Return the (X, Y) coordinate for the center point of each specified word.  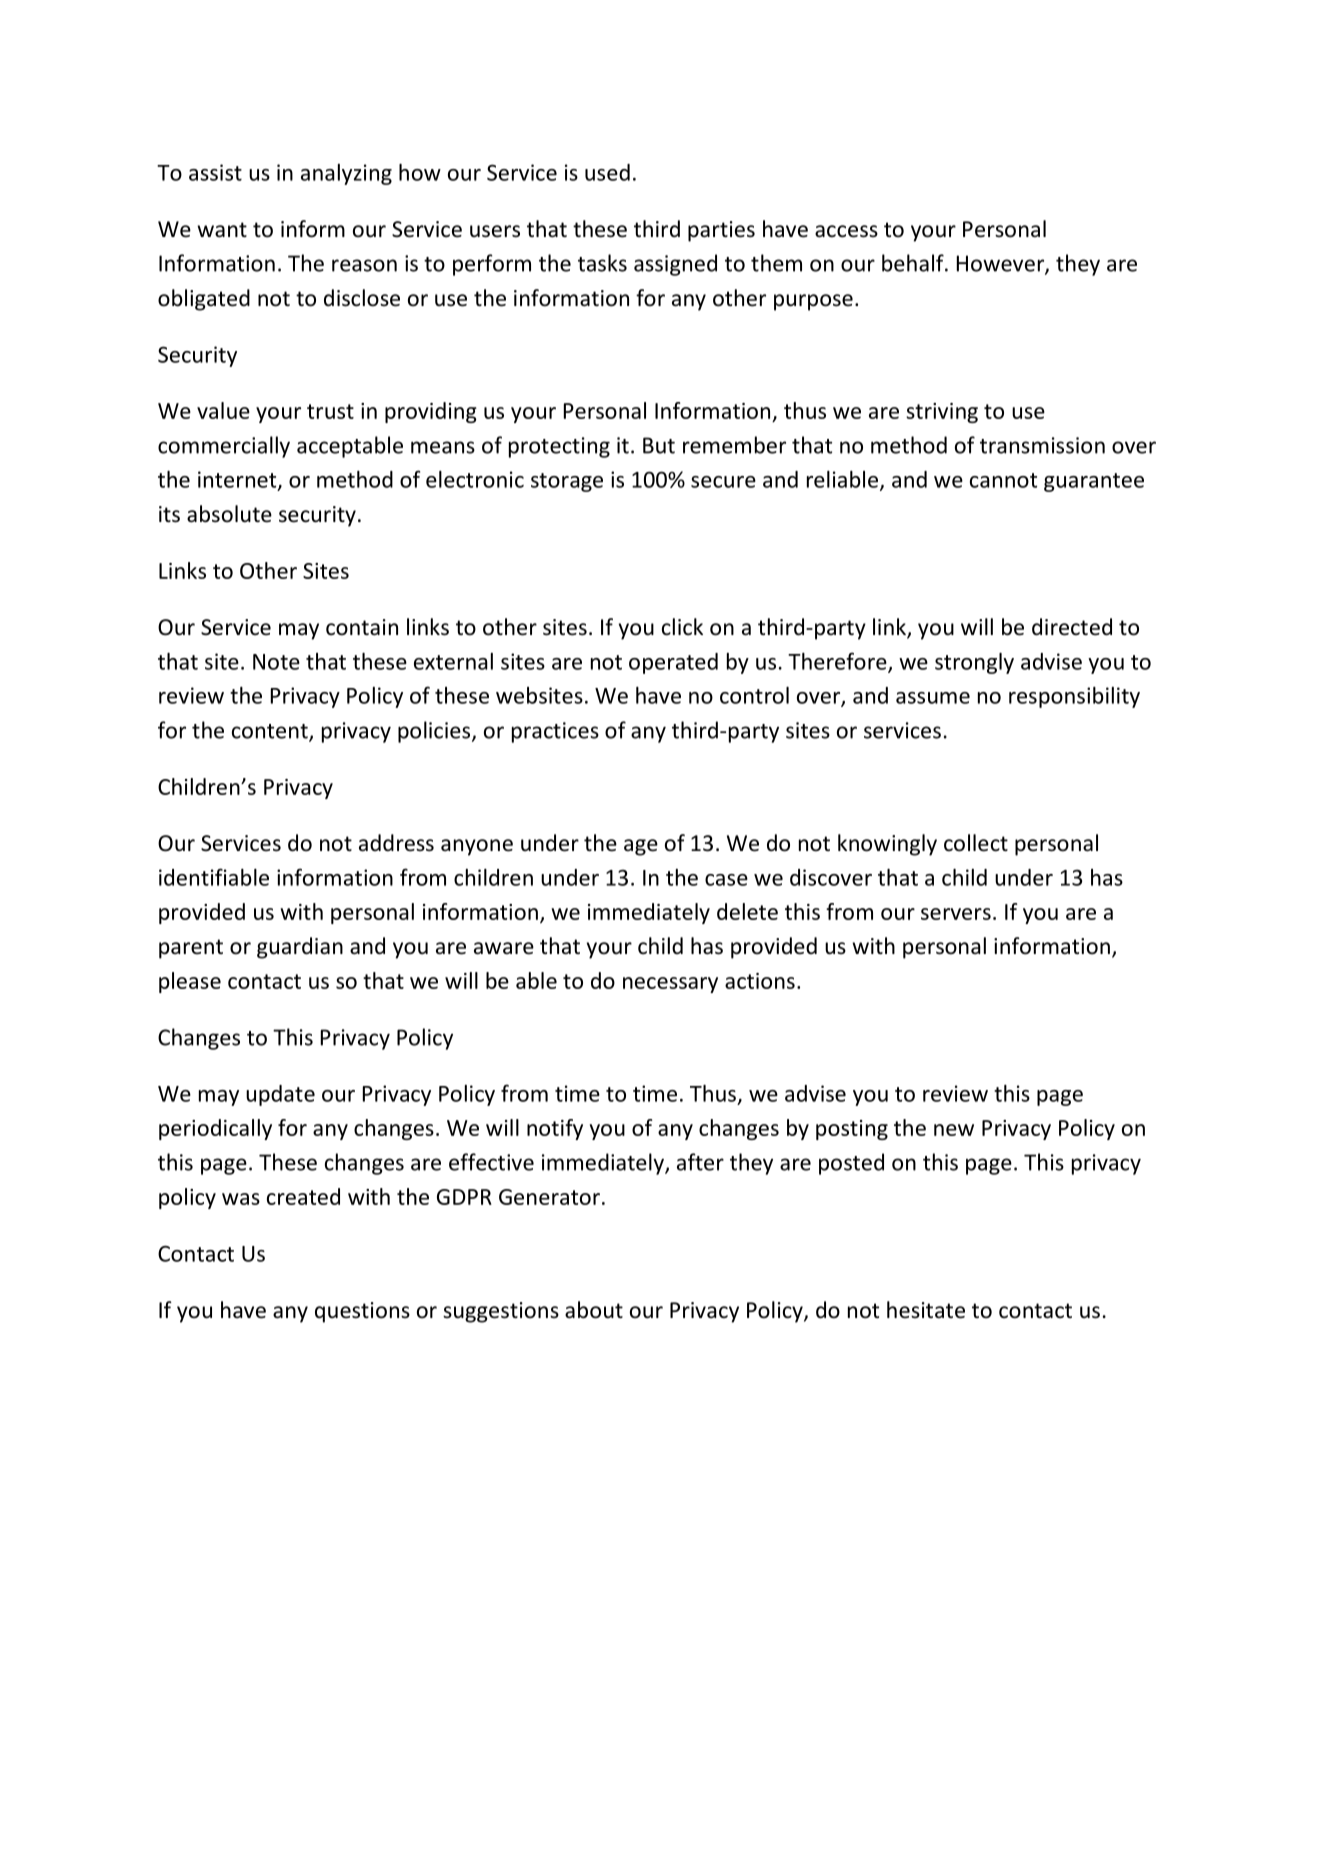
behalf (914, 263)
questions (362, 1312)
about (594, 1310)
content (271, 732)
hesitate (926, 1310)
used (607, 172)
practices (555, 732)
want (222, 230)
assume (933, 698)
